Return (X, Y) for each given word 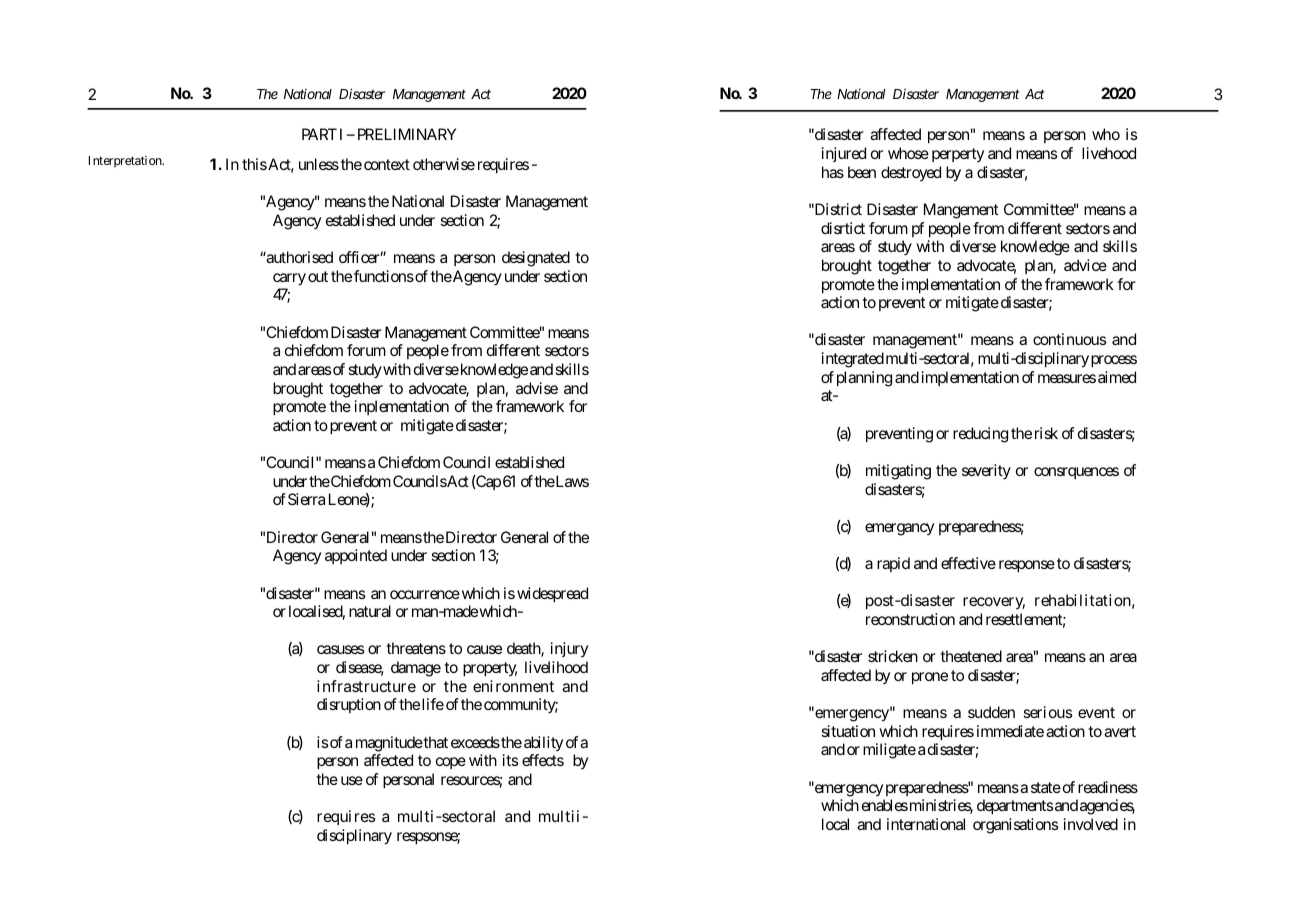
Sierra (306, 499)
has (833, 172)
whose (908, 153)
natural (370, 611)
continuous (1070, 339)
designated (536, 259)
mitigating (898, 472)
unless (319, 164)
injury (569, 649)
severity (986, 471)
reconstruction (910, 619)
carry (289, 279)
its (511, 760)
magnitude (389, 744)
